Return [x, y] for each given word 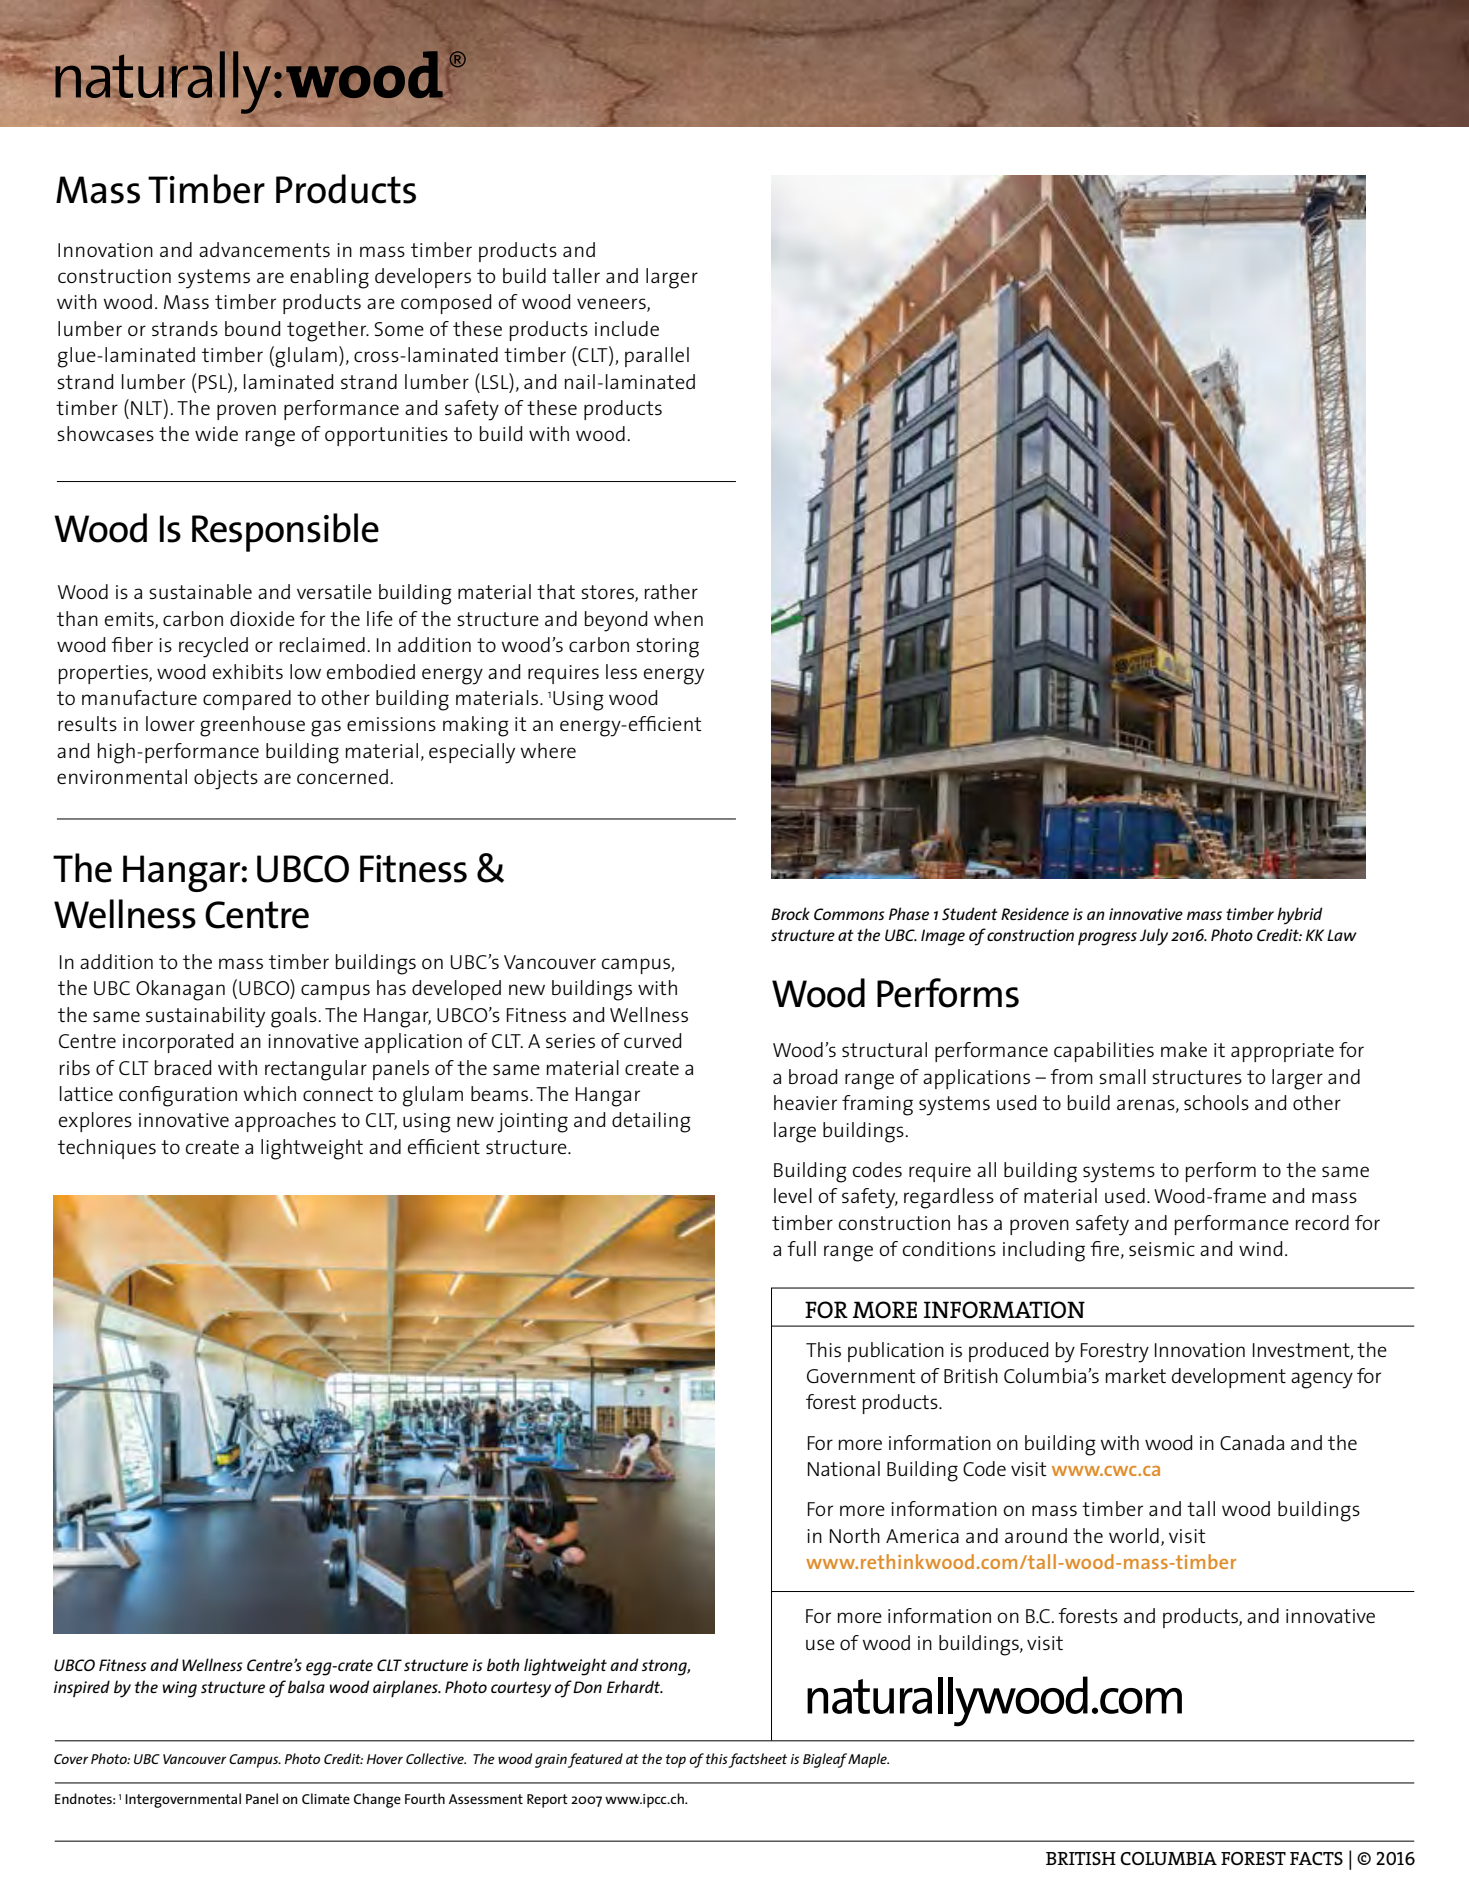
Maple [868, 1760]
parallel [657, 357]
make [1184, 1049]
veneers [612, 305]
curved [652, 1040]
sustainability [205, 1017]
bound [252, 328]
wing [179, 1689]
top [676, 1761]
